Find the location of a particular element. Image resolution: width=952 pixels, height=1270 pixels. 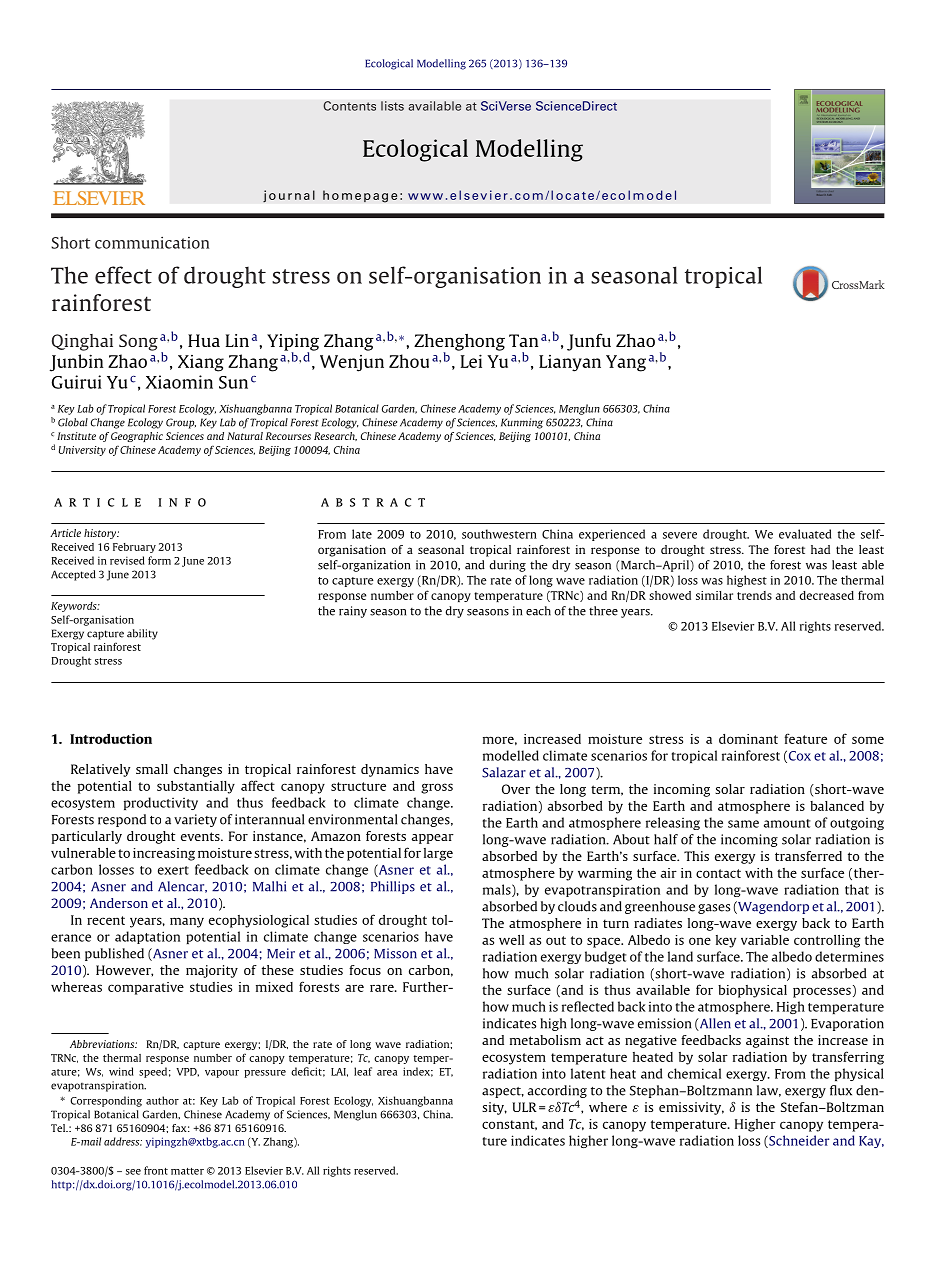

each is located at coordinates (538, 611).
